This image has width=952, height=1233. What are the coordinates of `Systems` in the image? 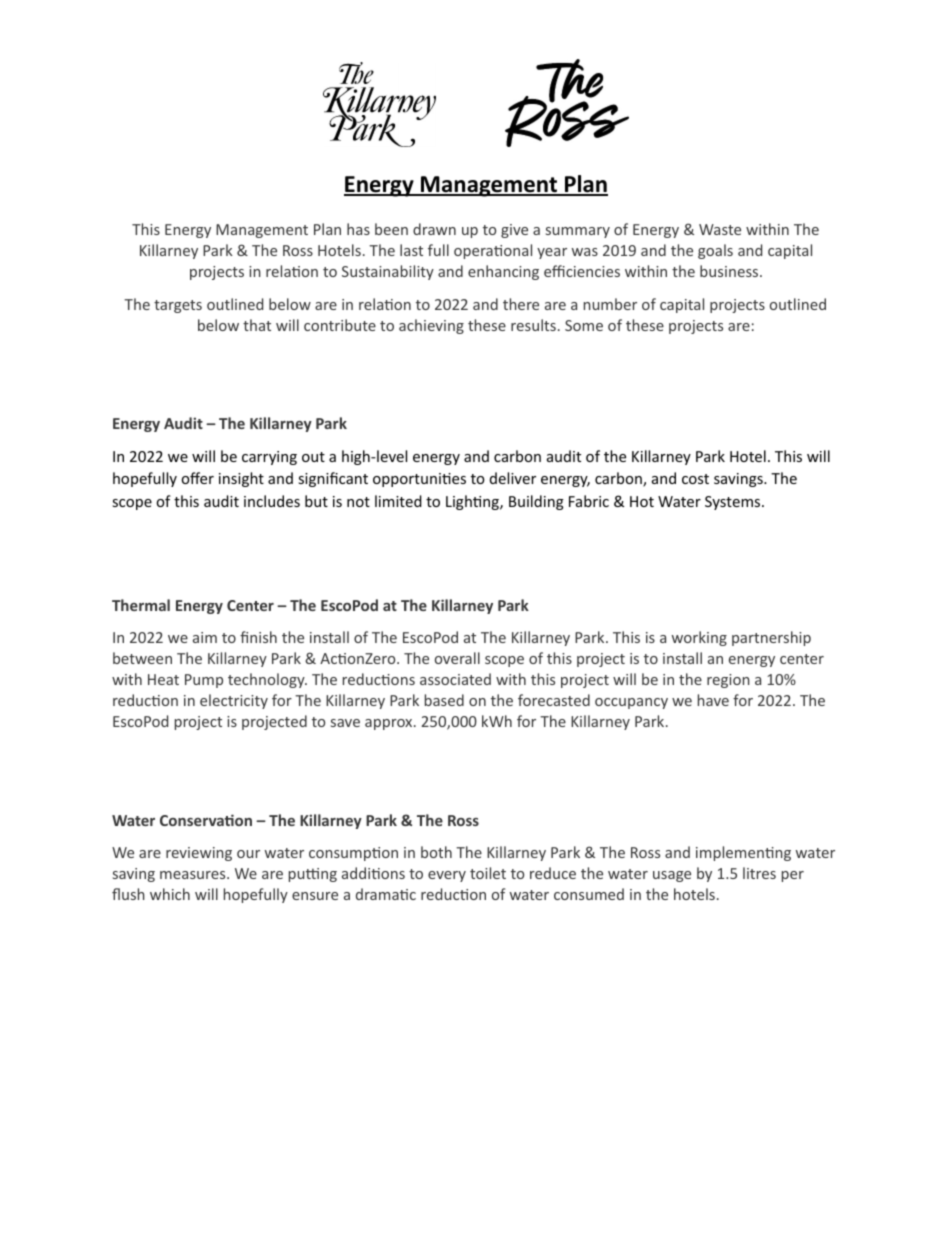 It's located at (734, 503).
